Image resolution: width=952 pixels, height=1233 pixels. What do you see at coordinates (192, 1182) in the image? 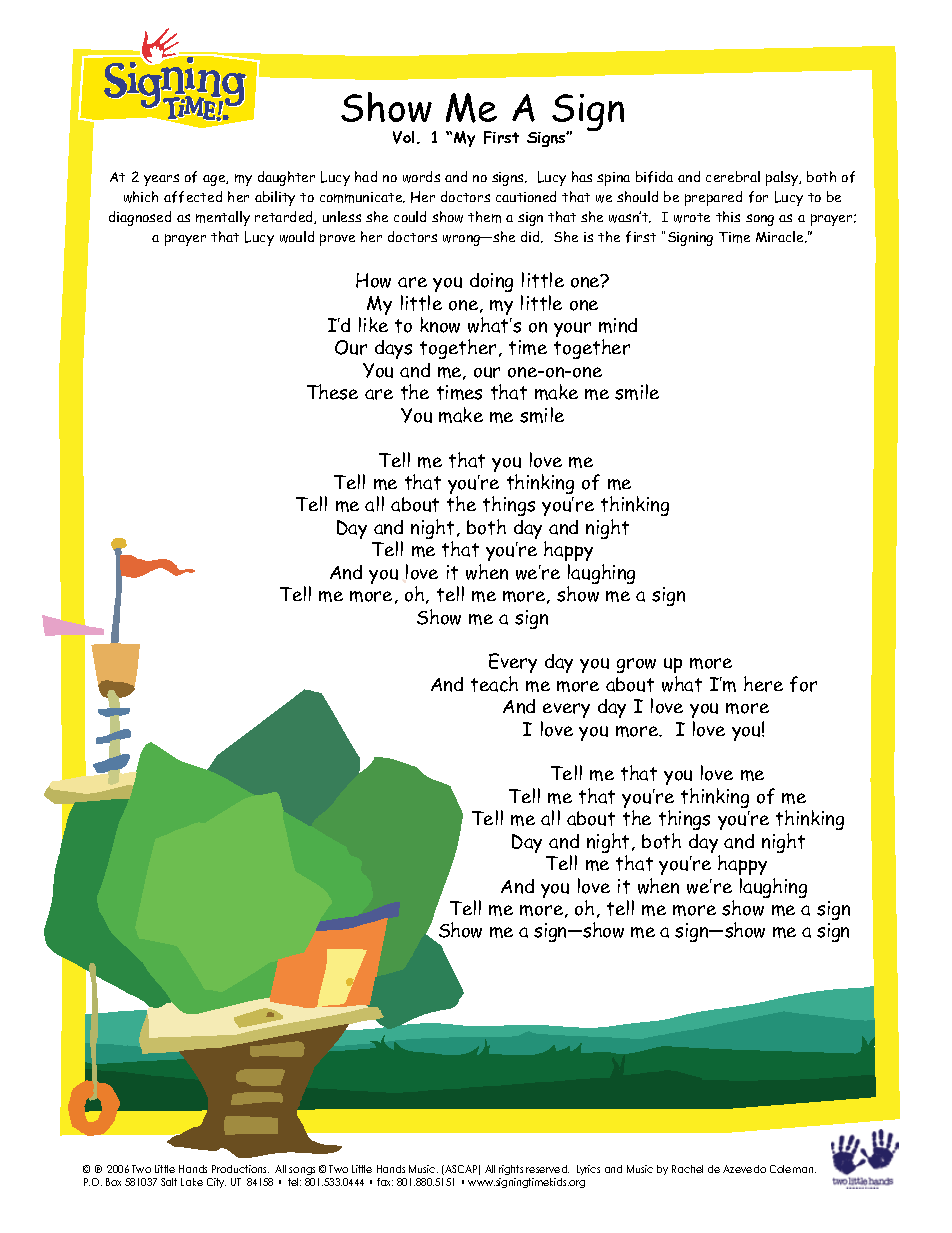
I see `Lake` at bounding box center [192, 1182].
